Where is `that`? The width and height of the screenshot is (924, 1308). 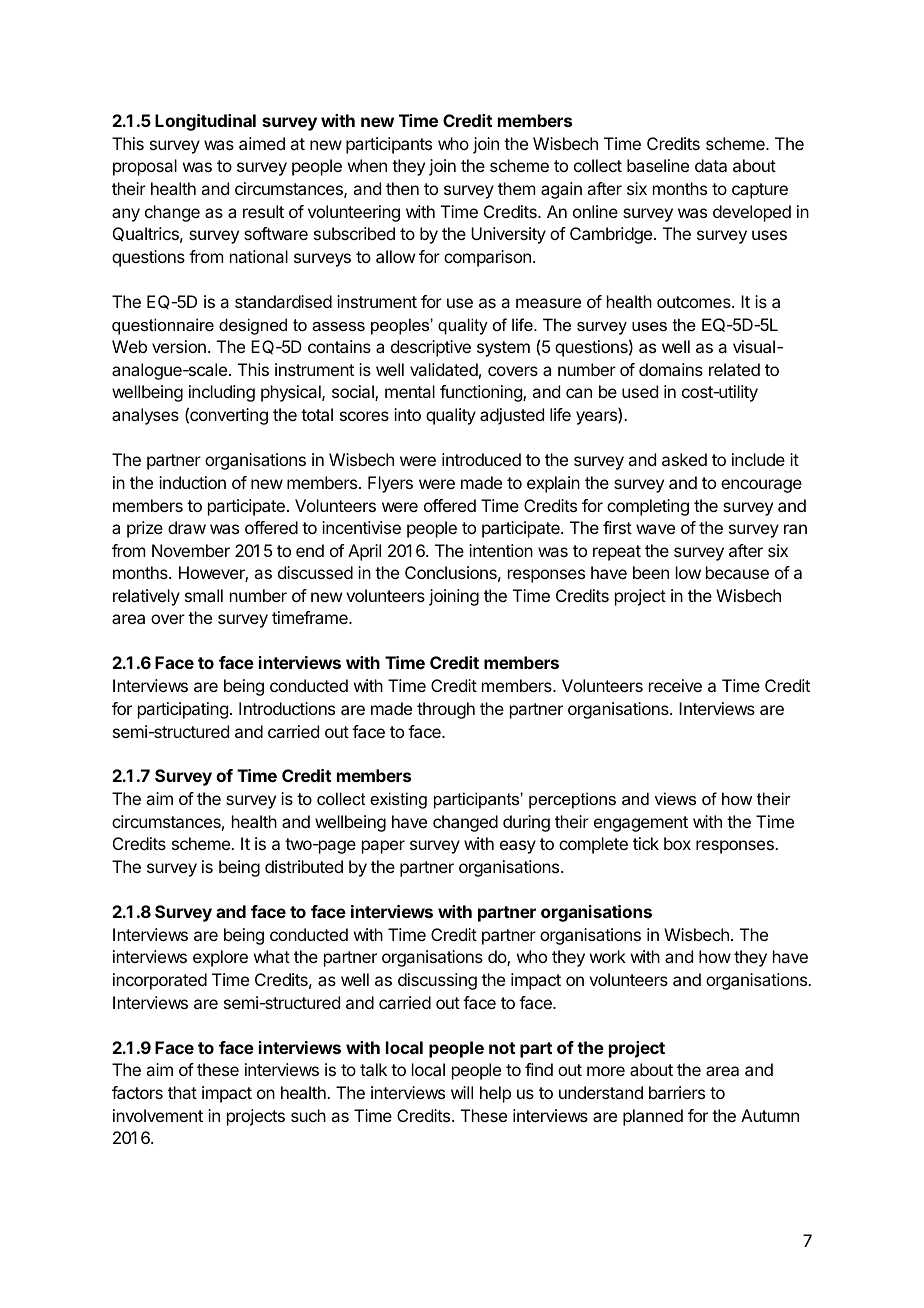
that is located at coordinates (182, 1092).
